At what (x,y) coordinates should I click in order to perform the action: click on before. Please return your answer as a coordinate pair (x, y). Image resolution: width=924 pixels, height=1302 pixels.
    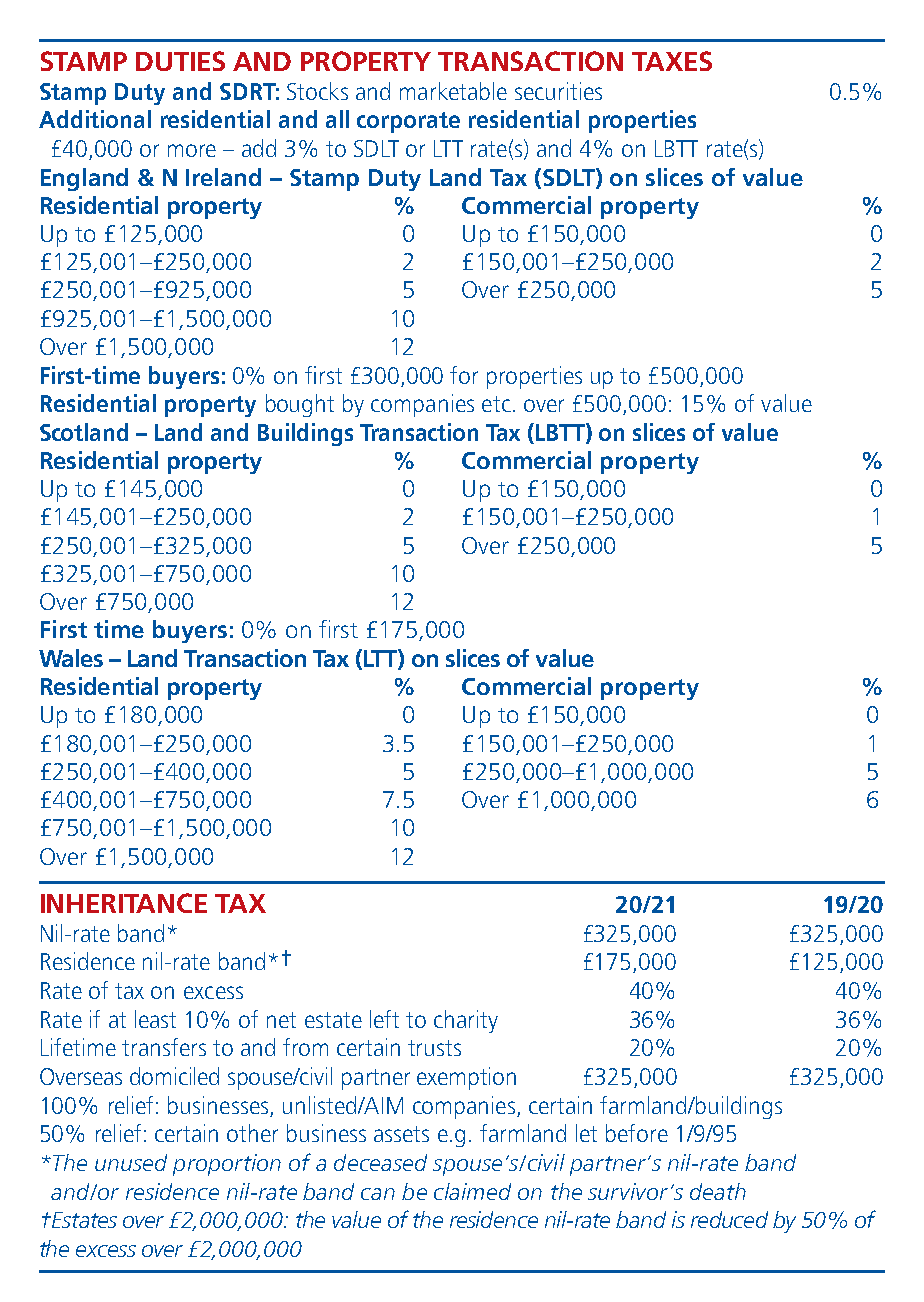
    Looking at the image, I should click on (637, 1133).
